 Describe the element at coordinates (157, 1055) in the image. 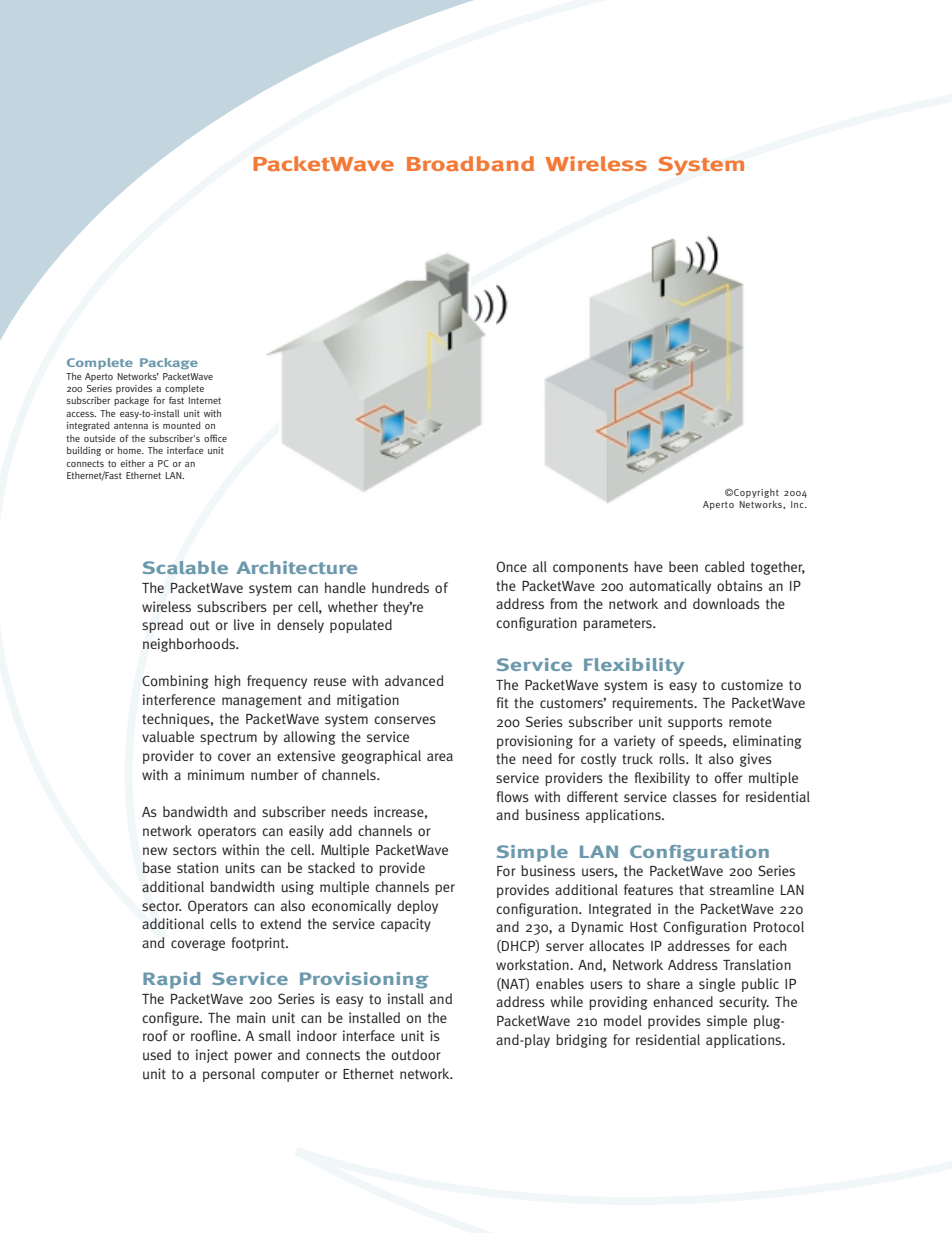

I see `used` at that location.
